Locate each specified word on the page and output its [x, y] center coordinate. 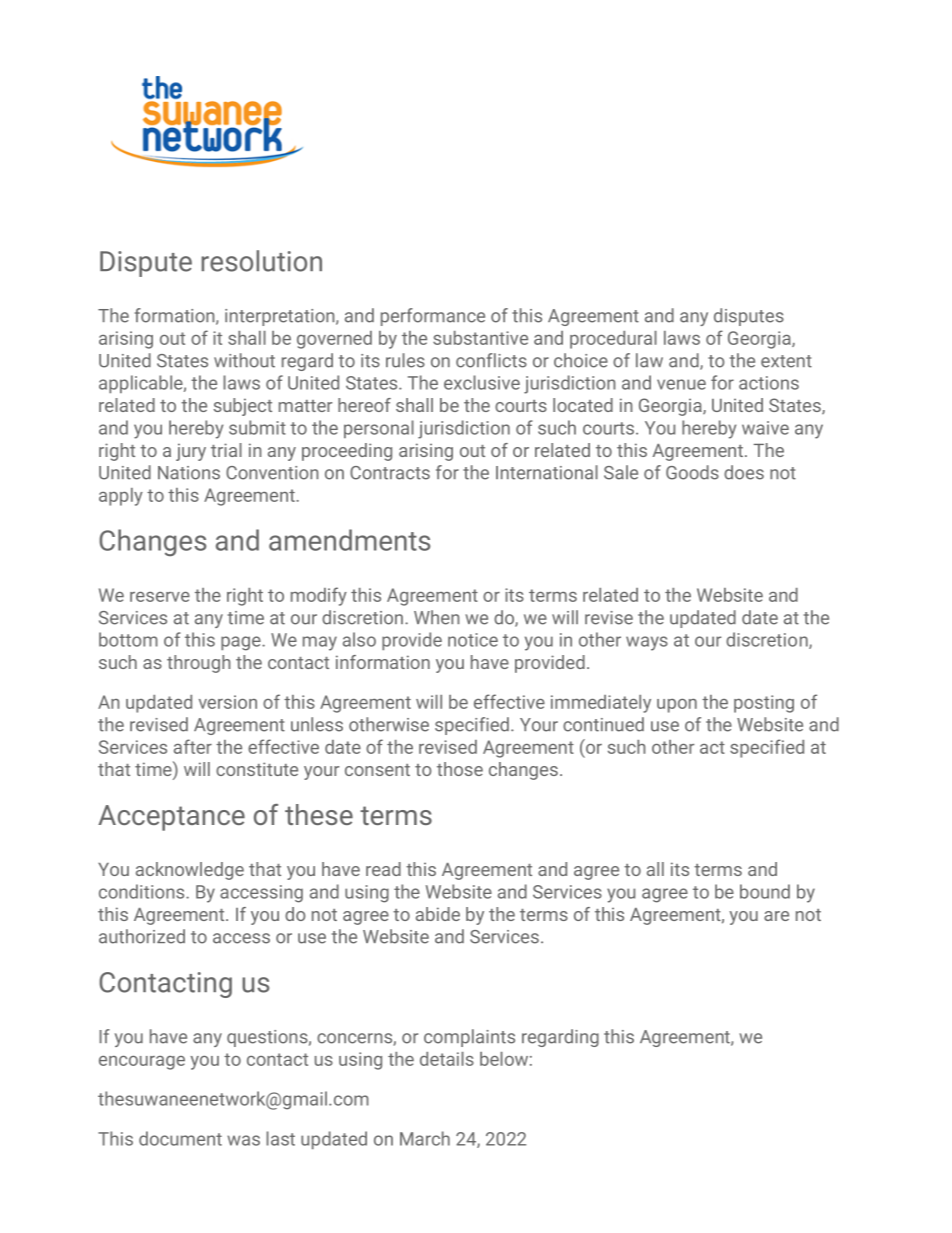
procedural [613, 340]
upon [677, 706]
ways [647, 643]
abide [438, 914]
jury [191, 452]
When [436, 617]
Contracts [390, 473]
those [460, 769]
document [180, 1138]
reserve [160, 597]
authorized [142, 936]
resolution [261, 261]
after [193, 746]
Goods [692, 472]
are [776, 916]
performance [433, 317]
